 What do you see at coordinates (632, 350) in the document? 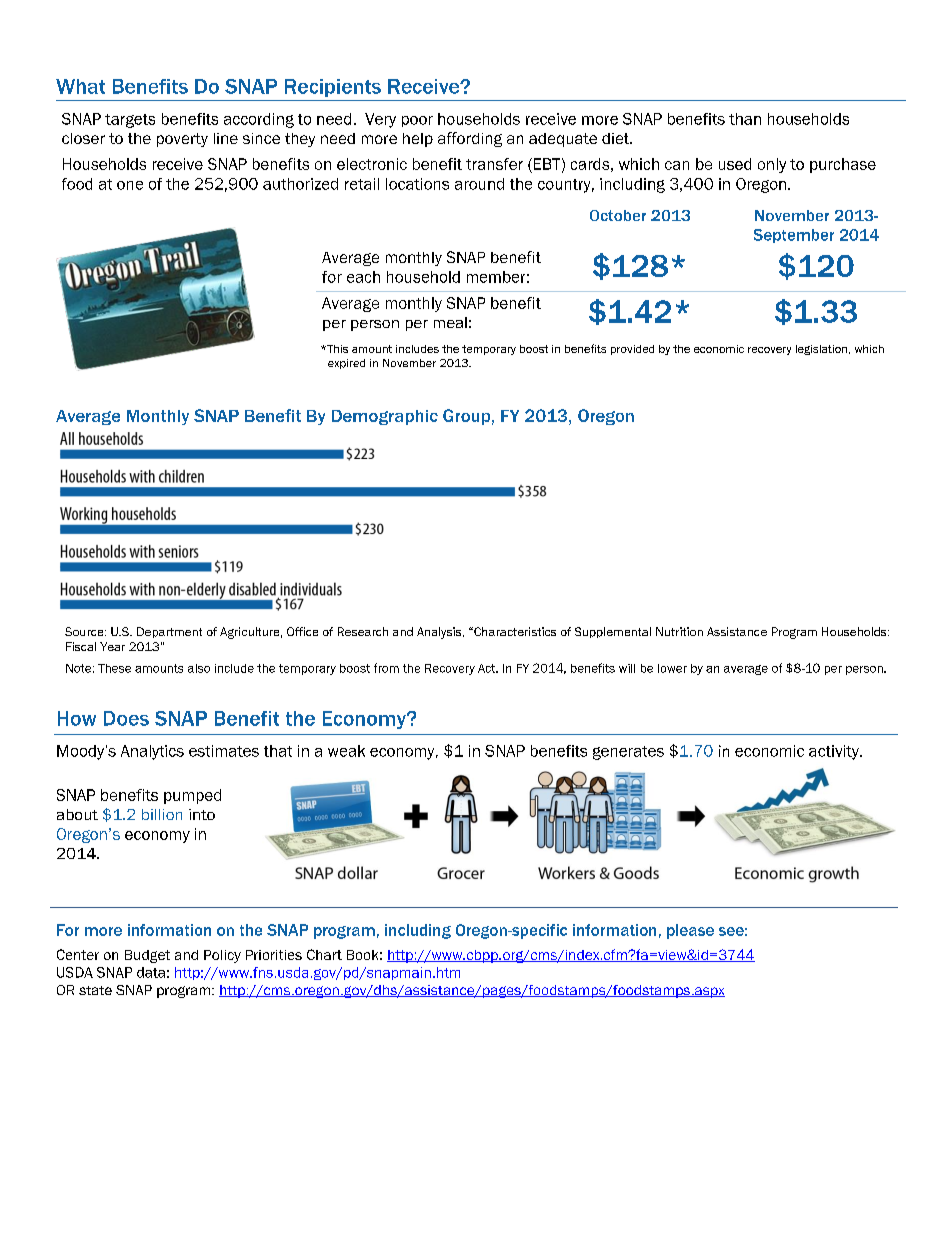
I see `provided` at bounding box center [632, 350].
